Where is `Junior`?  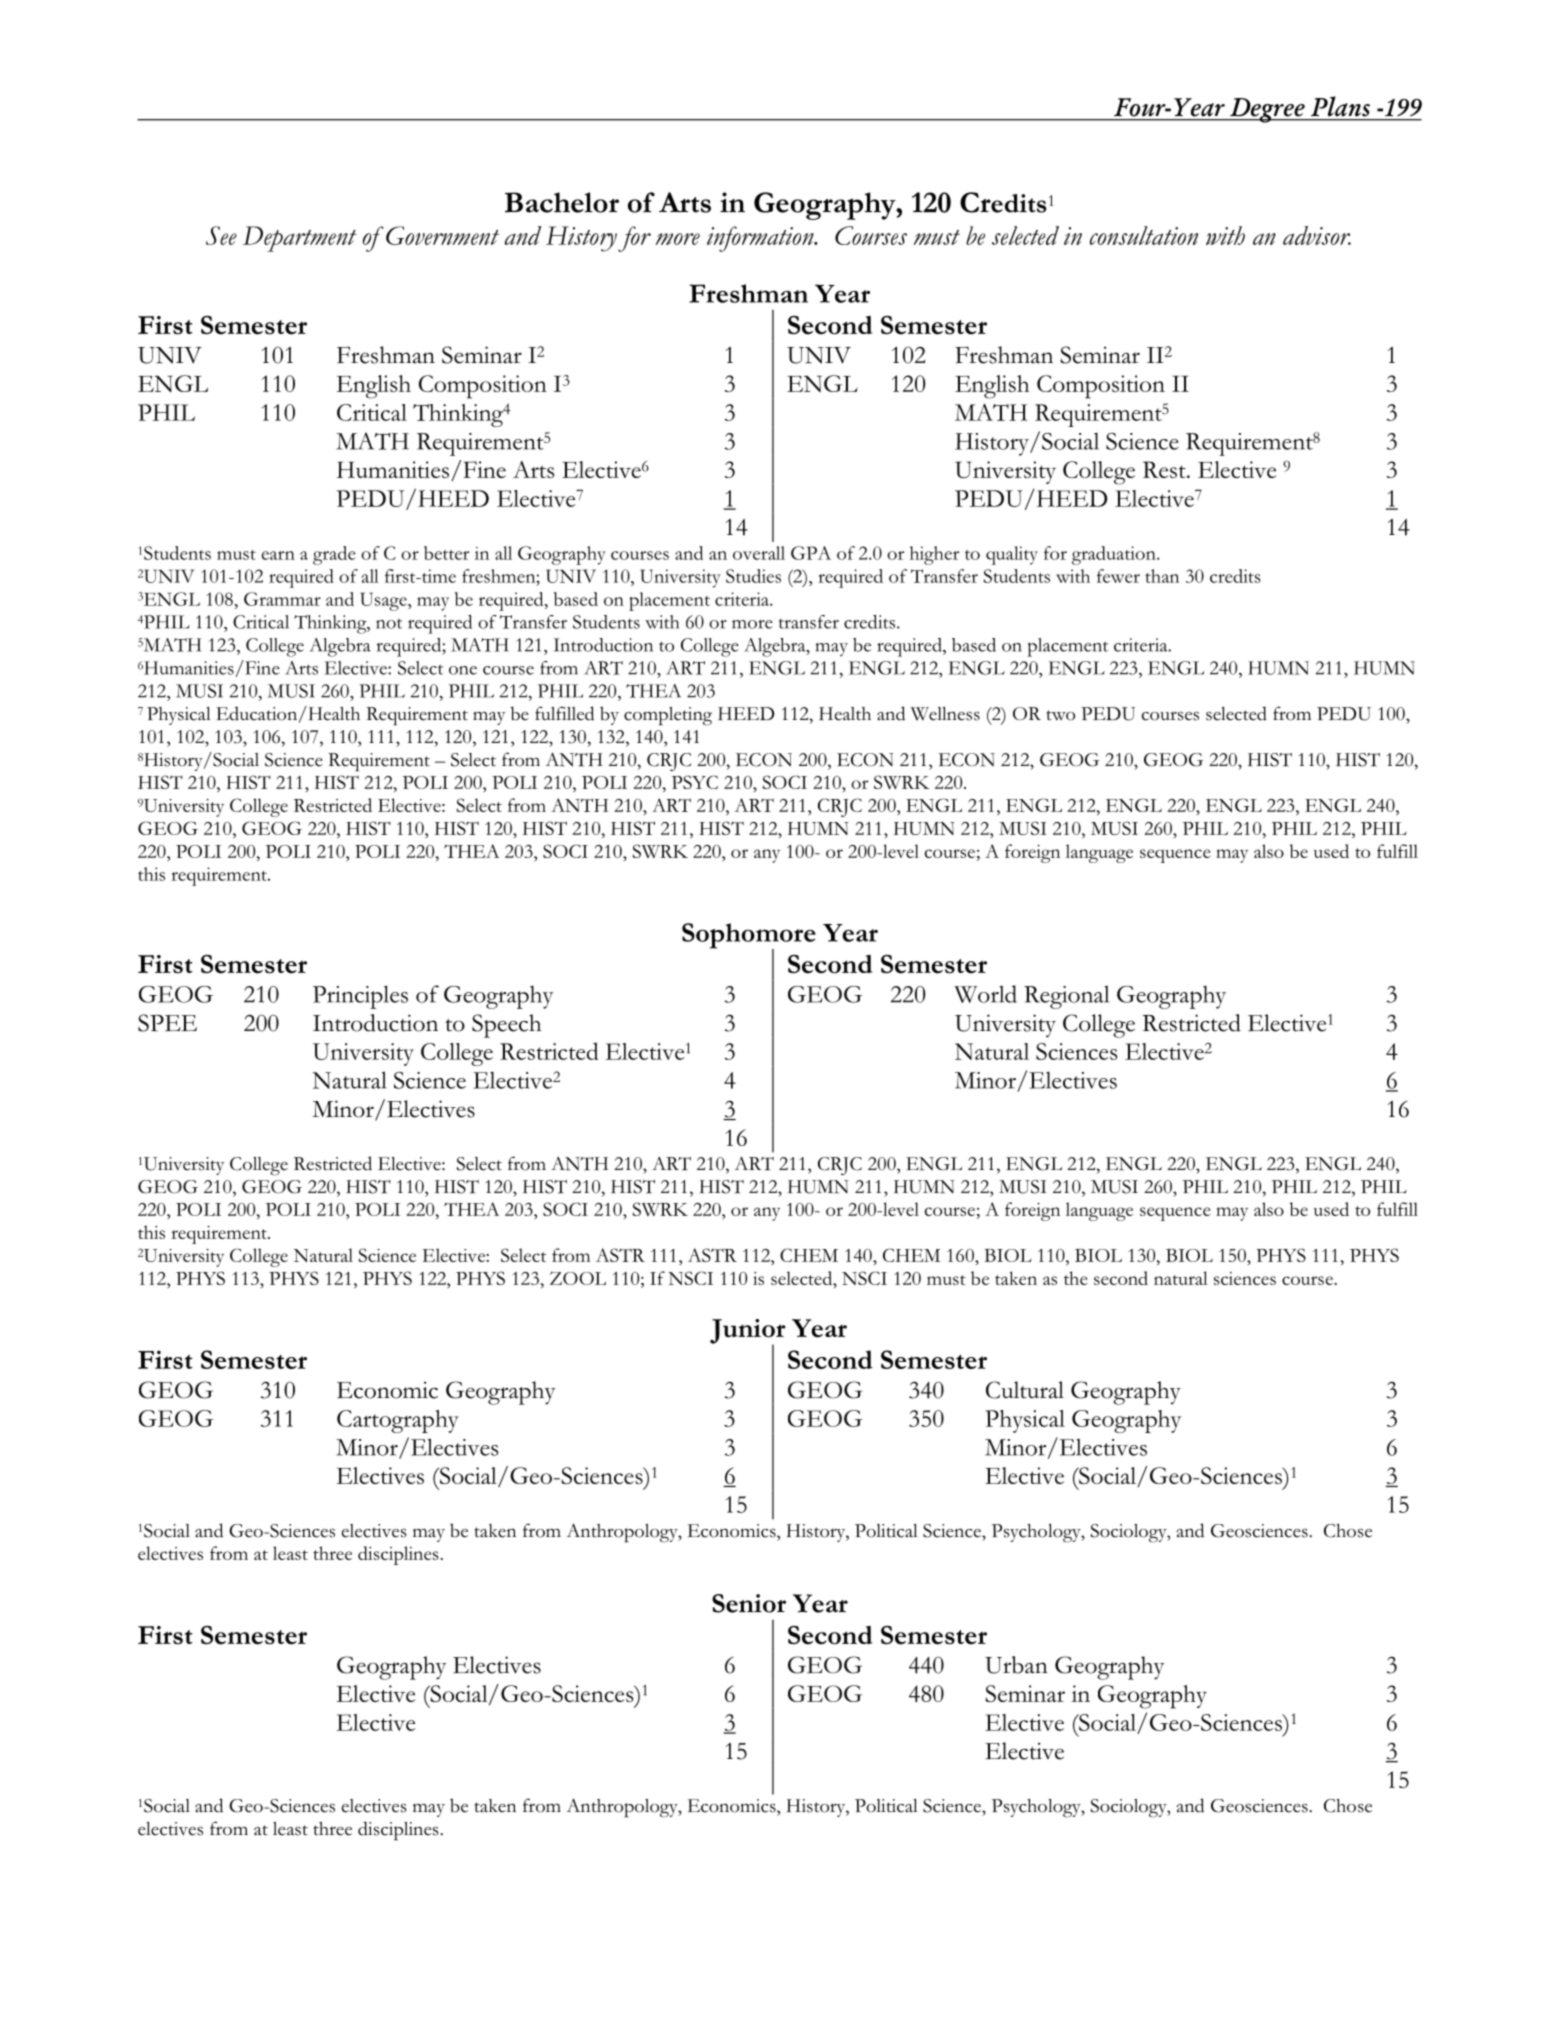
Junior is located at coordinates (748, 1332).
